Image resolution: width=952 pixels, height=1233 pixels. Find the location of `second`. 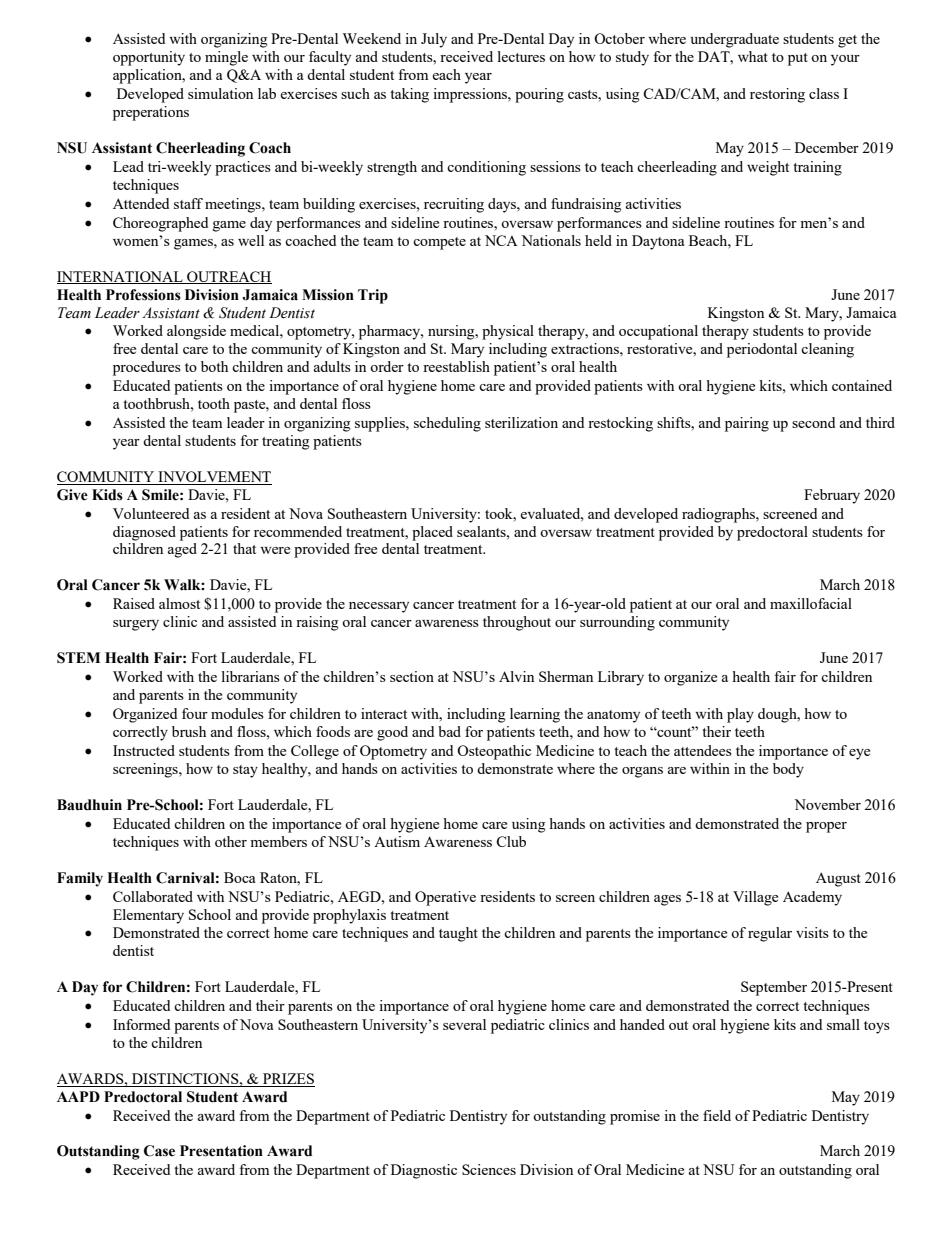

second is located at coordinates (813, 422).
